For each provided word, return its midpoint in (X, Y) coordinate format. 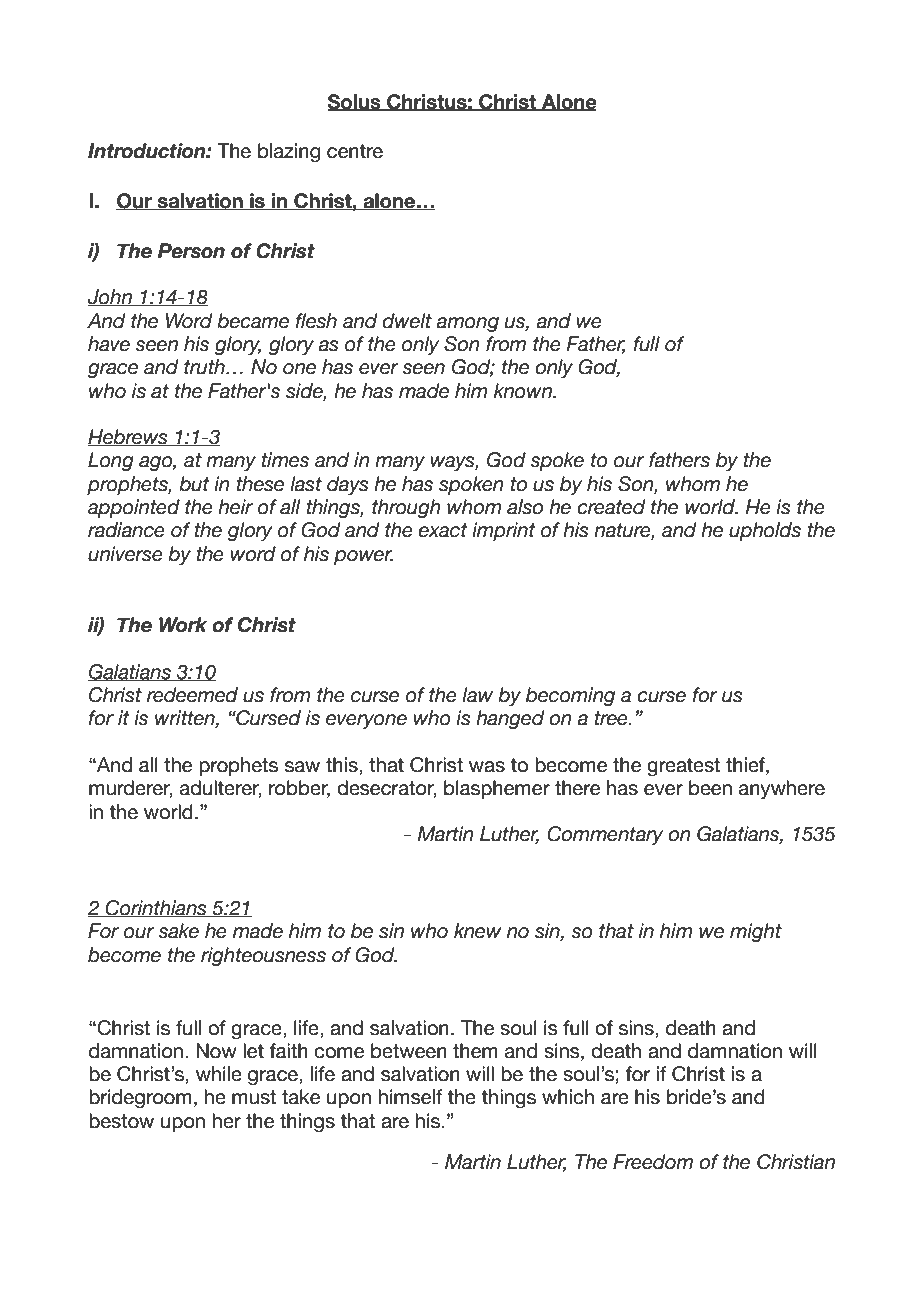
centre (355, 151)
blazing (289, 152)
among (467, 324)
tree (612, 718)
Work (183, 625)
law (477, 695)
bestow (121, 1121)
